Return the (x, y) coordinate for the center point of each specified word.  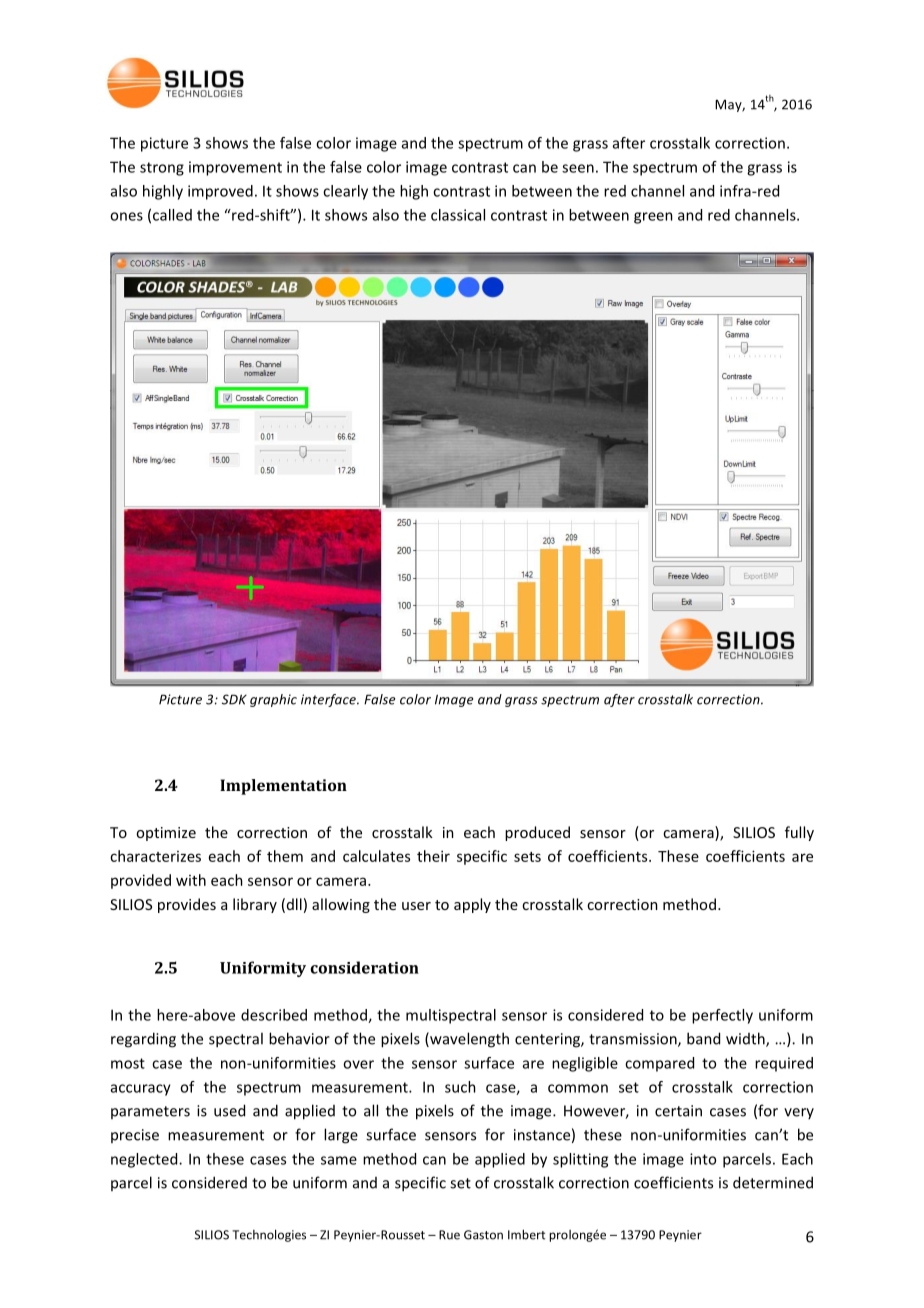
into (703, 1159)
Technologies (269, 1235)
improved (220, 192)
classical (458, 215)
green (653, 218)
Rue (449, 1235)
